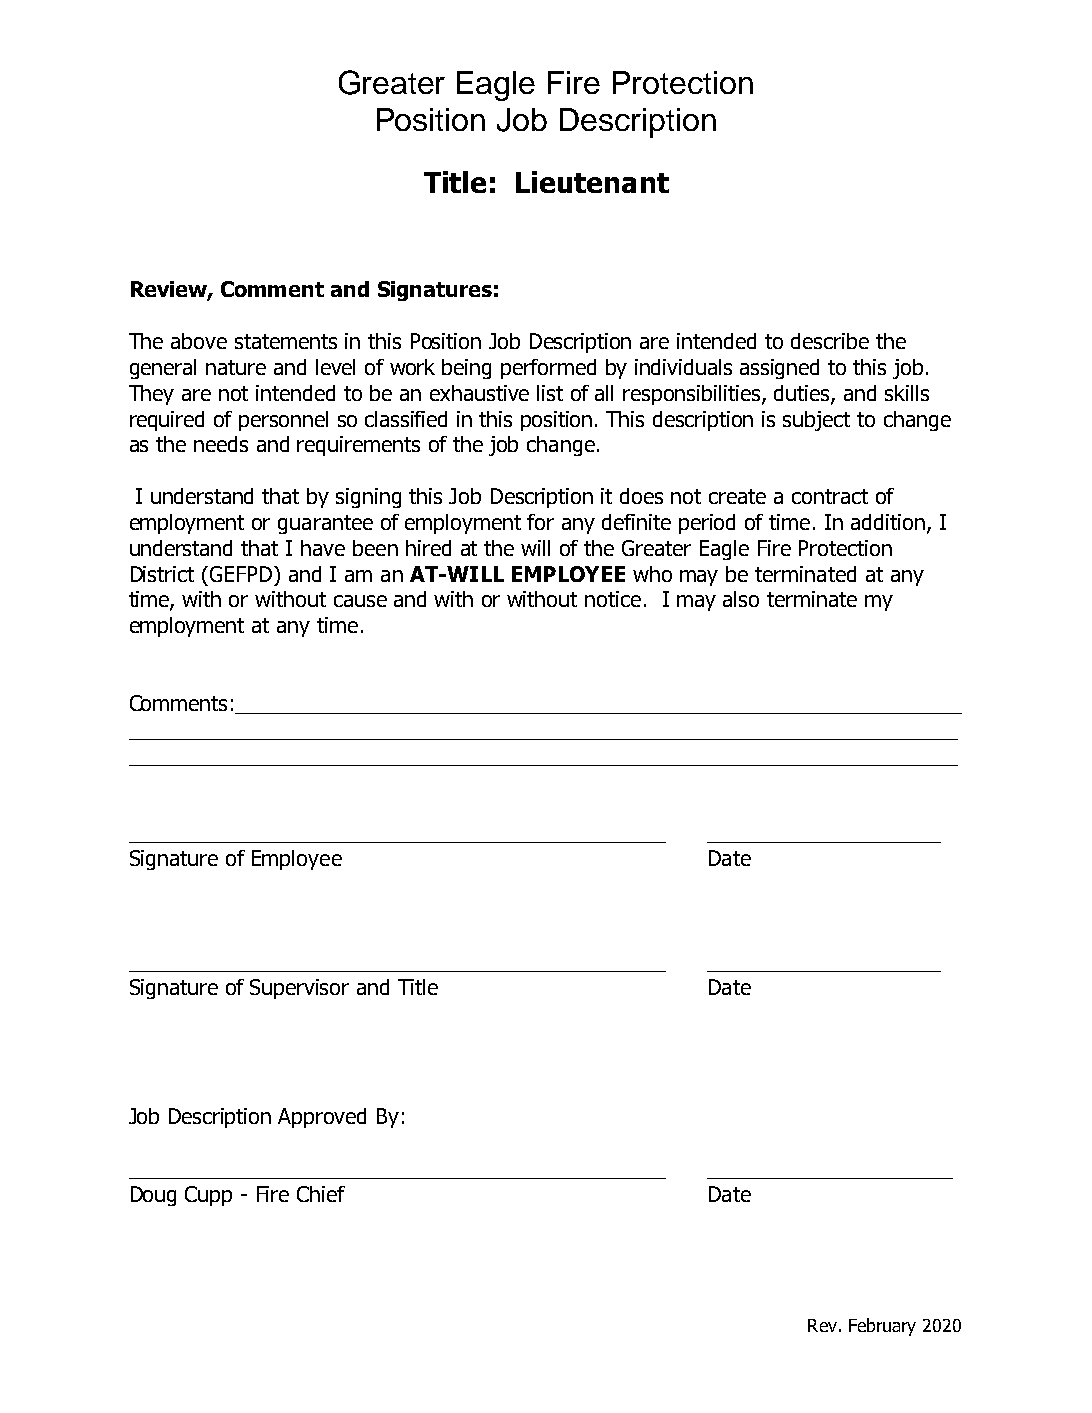 This screenshot has height=1413, width=1092. Describe the element at coordinates (830, 341) in the screenshot. I see `describe` at that location.
